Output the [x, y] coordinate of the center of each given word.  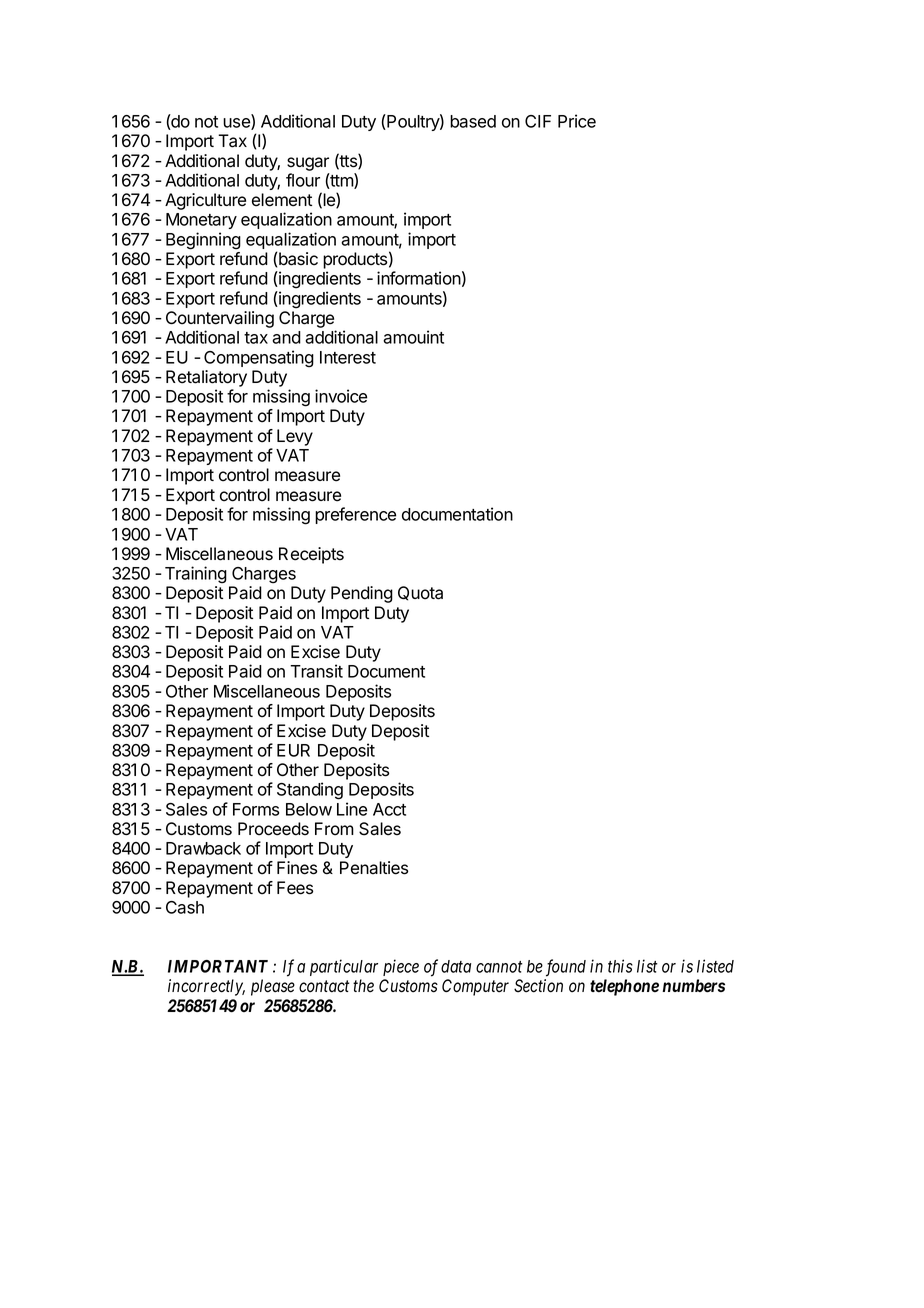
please [273, 987]
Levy [295, 437]
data [456, 966]
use [237, 124]
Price [577, 121]
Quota [420, 593]
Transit [316, 671]
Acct [389, 809]
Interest [348, 357]
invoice [341, 396]
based [473, 121]
